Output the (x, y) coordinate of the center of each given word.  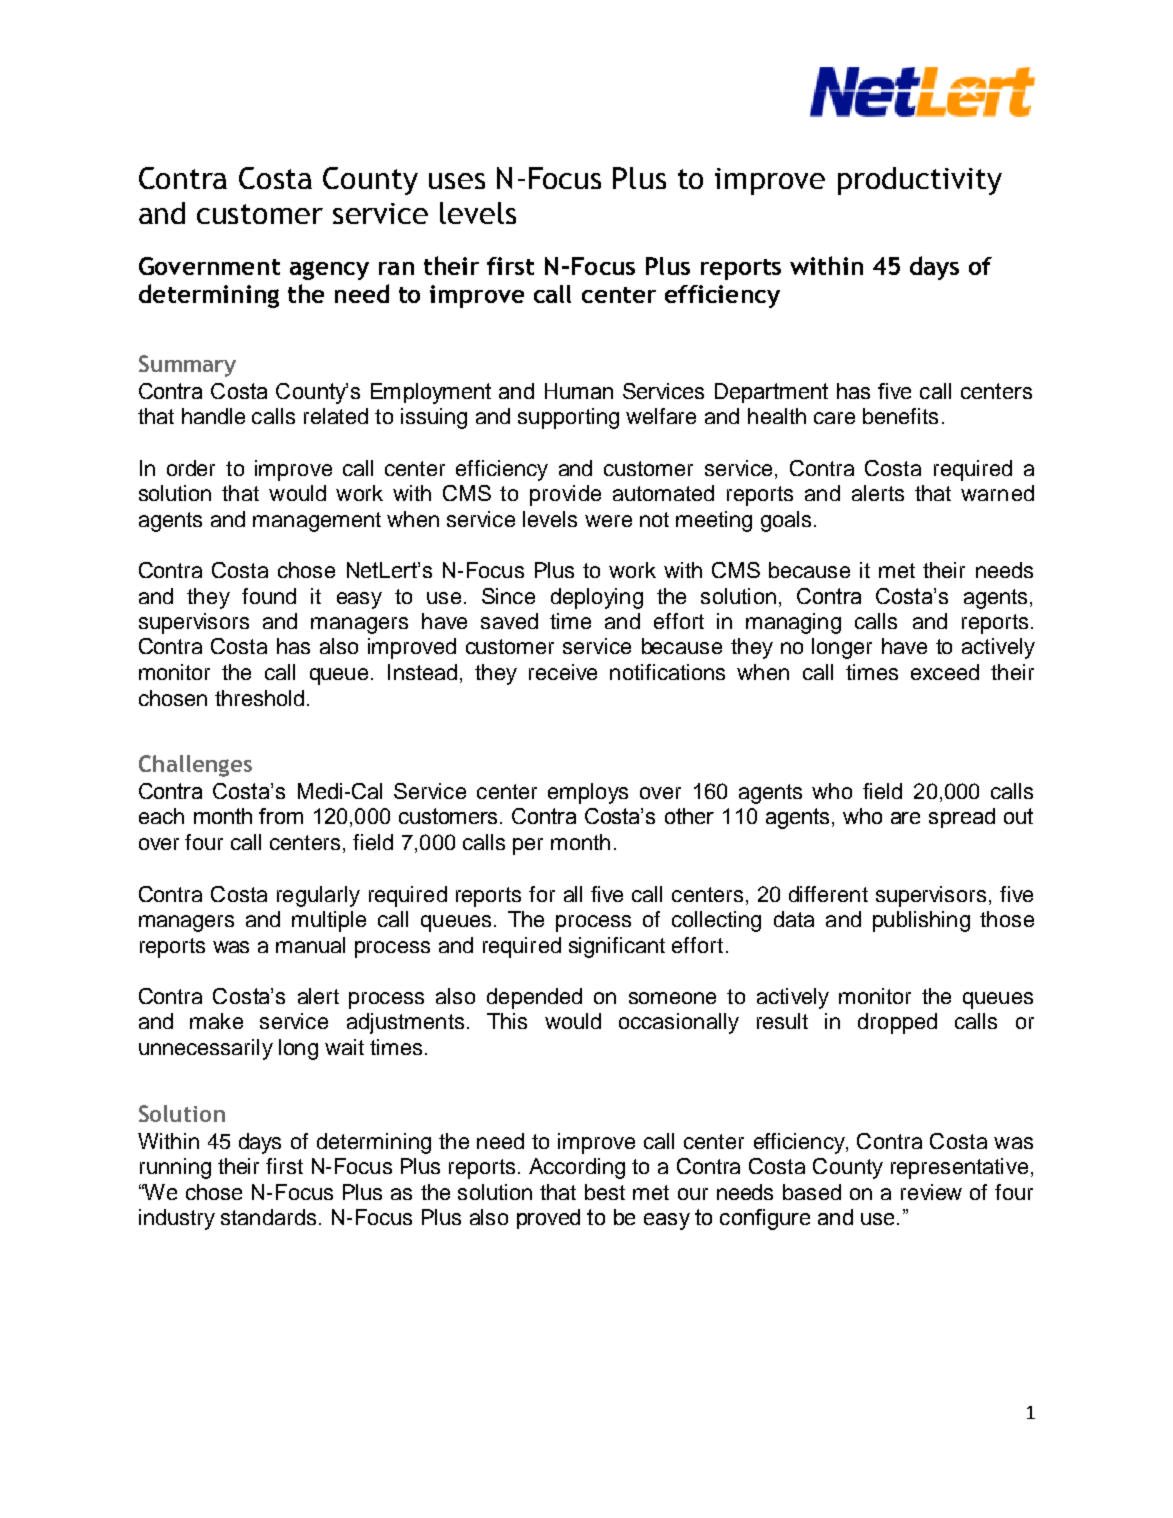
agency (329, 270)
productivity (920, 181)
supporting (568, 418)
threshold (259, 698)
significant (617, 947)
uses (457, 181)
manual (310, 945)
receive (563, 672)
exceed (945, 672)
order (191, 468)
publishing (921, 921)
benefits (900, 416)
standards (268, 1217)
